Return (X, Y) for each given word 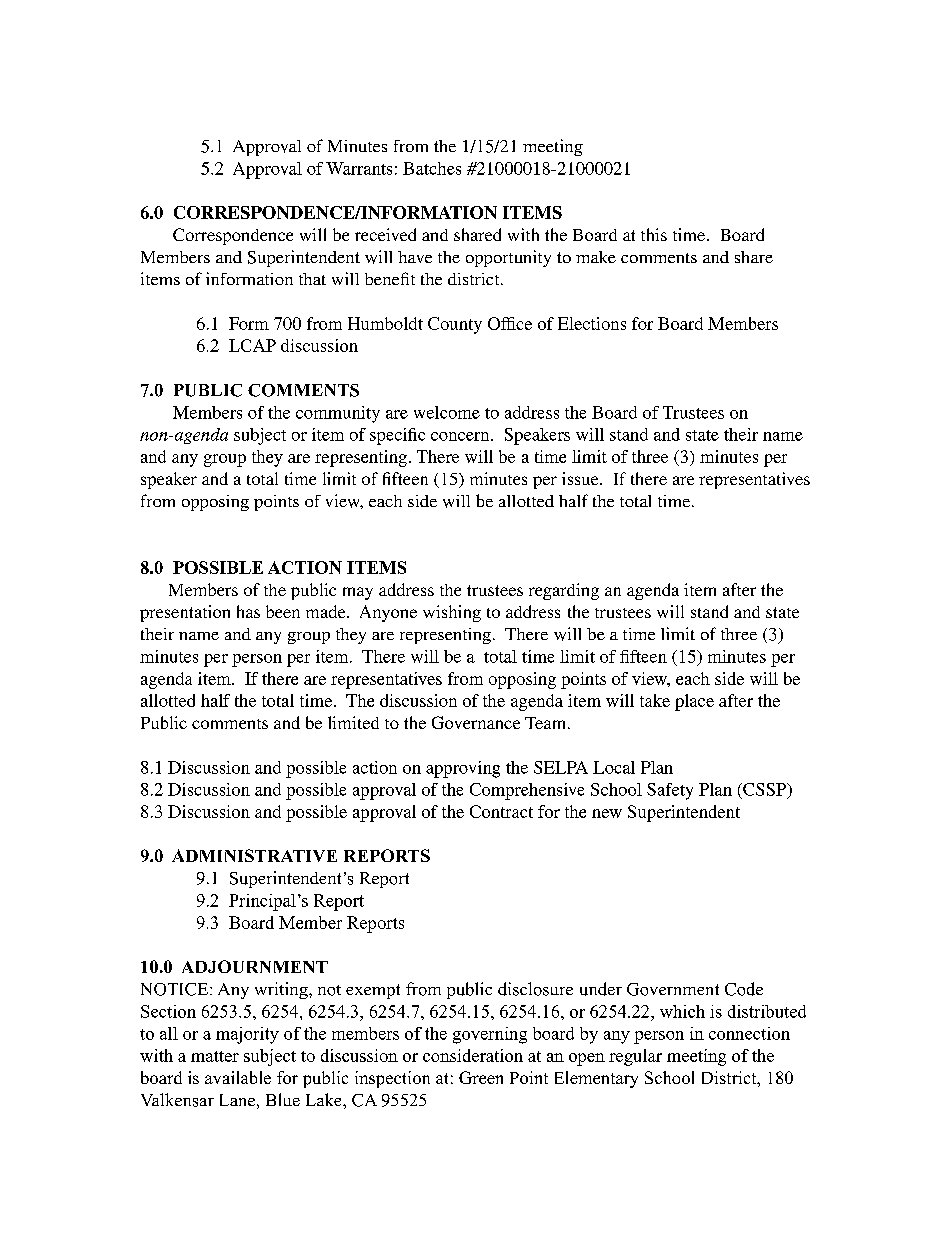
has (248, 611)
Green (481, 1077)
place (694, 702)
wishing (452, 613)
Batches (432, 168)
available (238, 1077)
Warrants (359, 168)
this (654, 234)
